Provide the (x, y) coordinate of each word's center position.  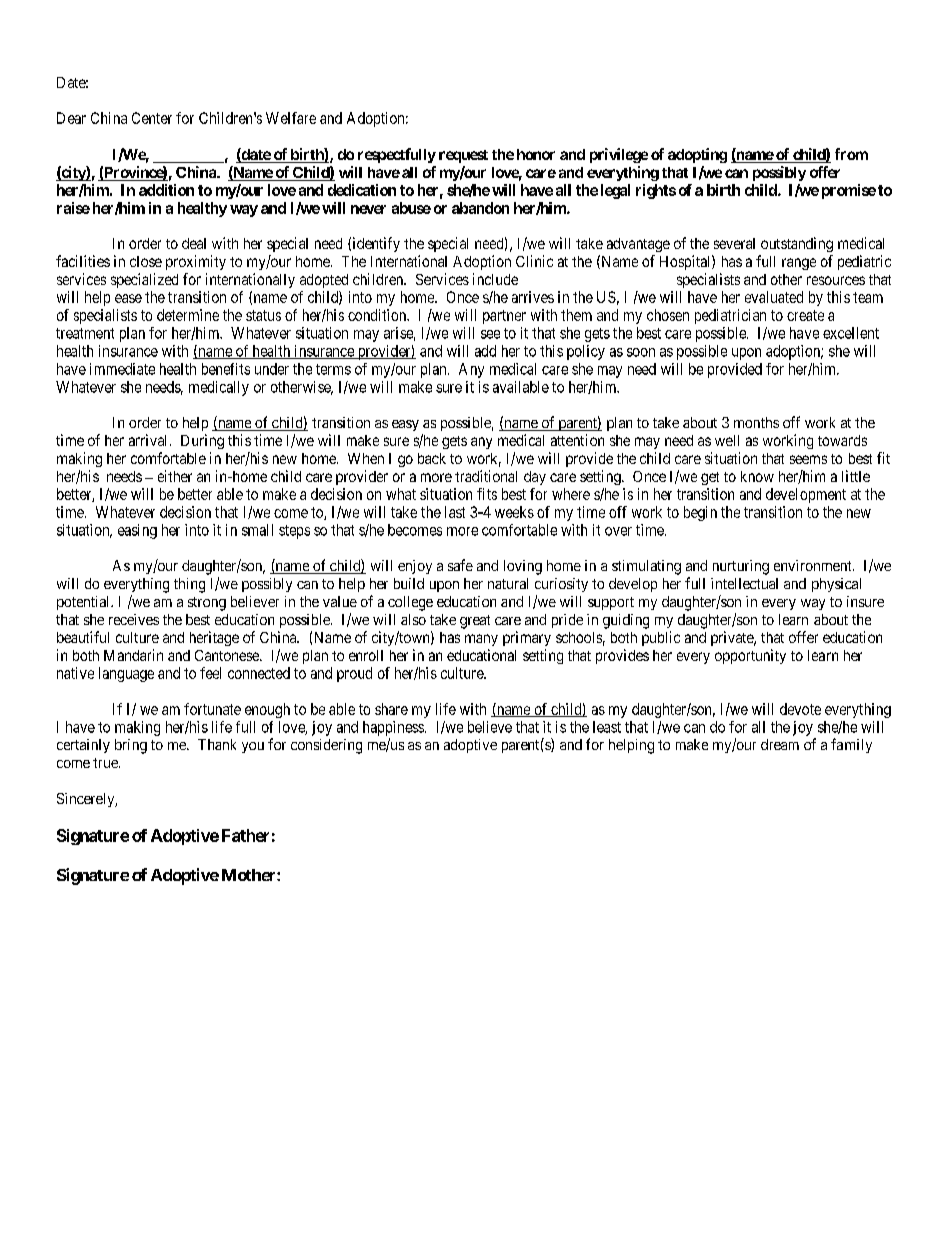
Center (152, 118)
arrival (150, 440)
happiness (393, 728)
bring (131, 746)
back (432, 458)
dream (780, 744)
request (463, 156)
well (727, 440)
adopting (697, 155)
